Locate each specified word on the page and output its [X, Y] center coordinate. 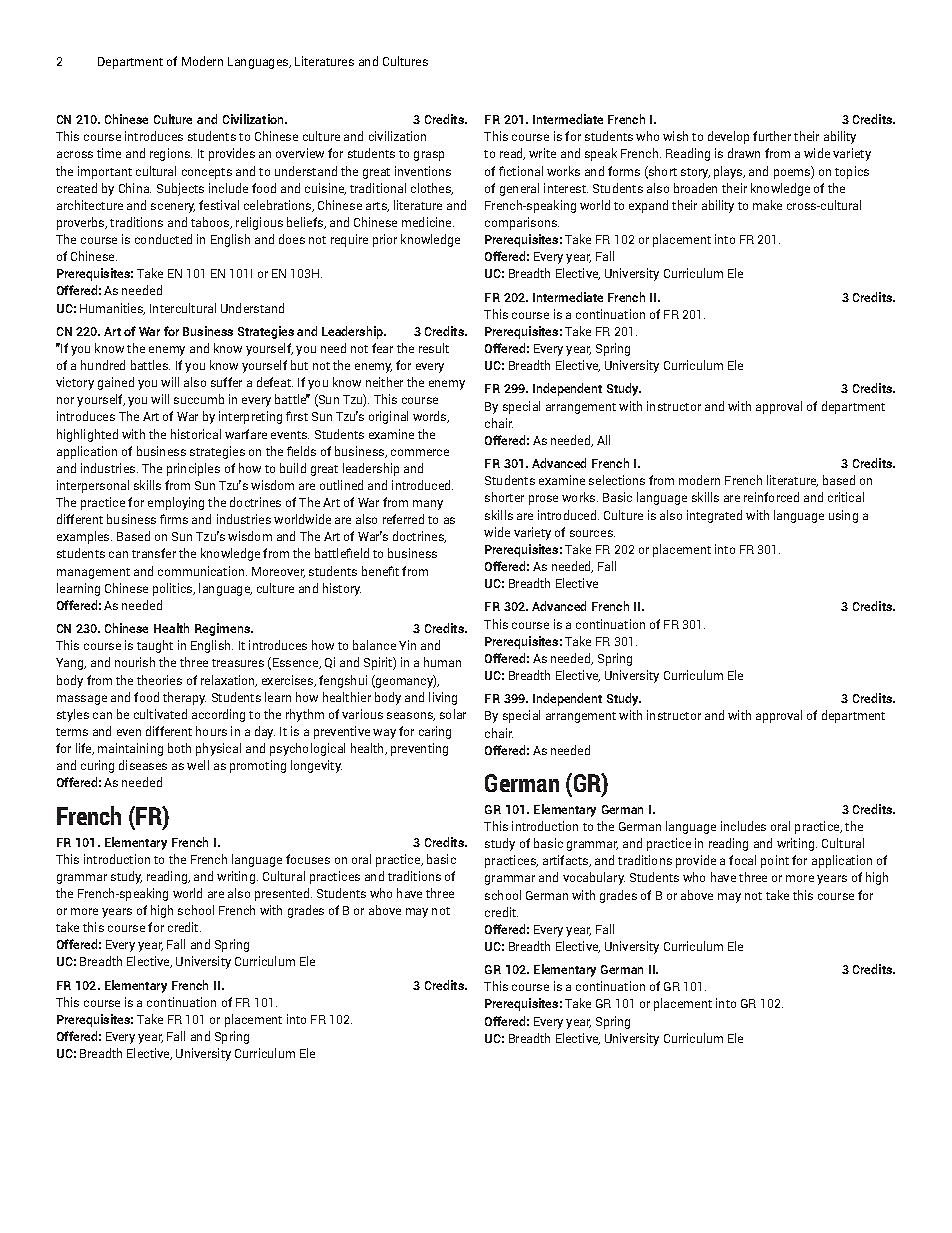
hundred [103, 365]
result [434, 348]
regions [171, 154]
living [443, 698]
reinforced [771, 497]
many [428, 505]
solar [453, 714]
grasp [429, 156]
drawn [744, 153]
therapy [184, 698]
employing [176, 503]
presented [282, 894]
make [767, 205]
